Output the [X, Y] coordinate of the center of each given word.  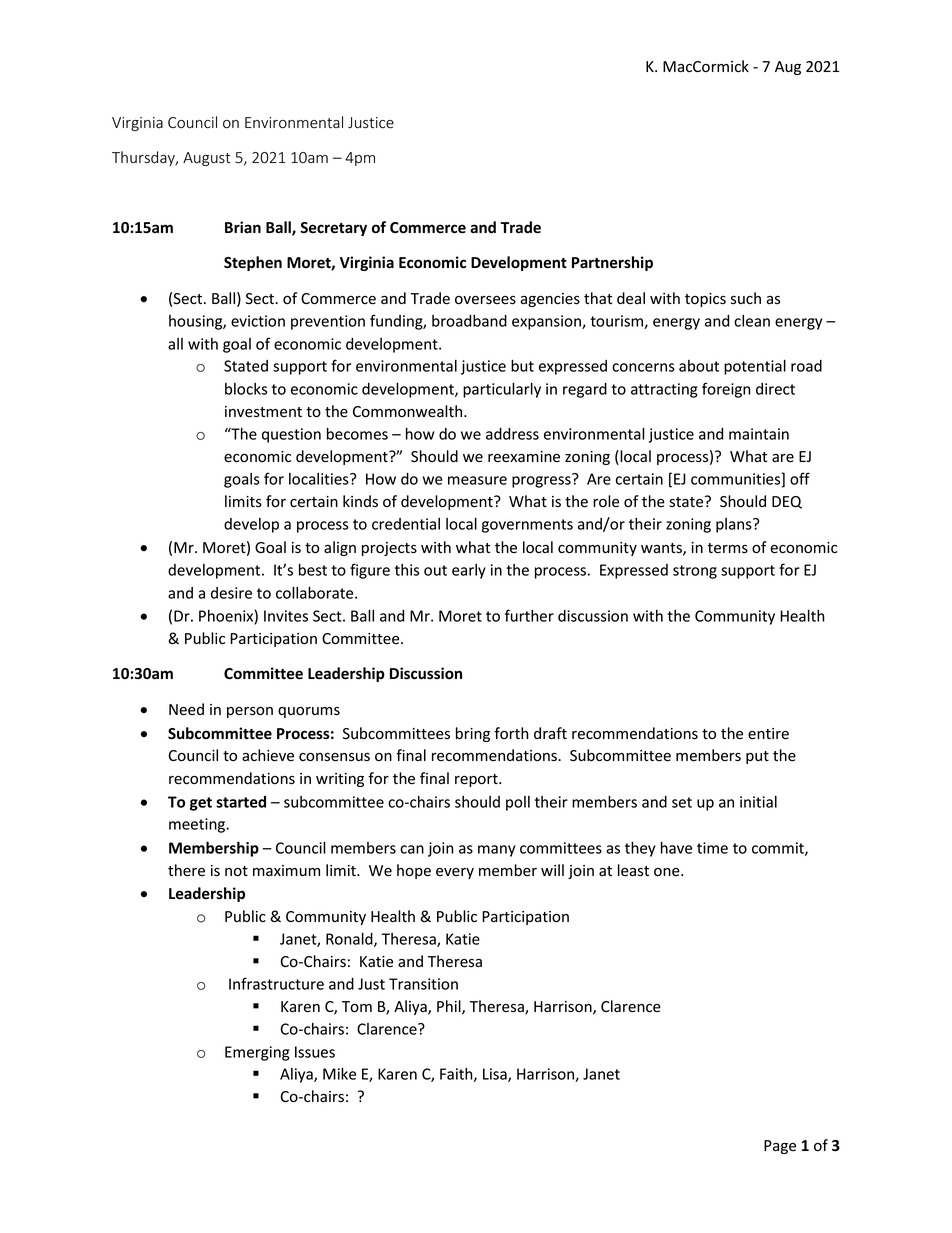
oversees [485, 300]
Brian [243, 227]
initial [758, 802]
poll [518, 803]
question [291, 435]
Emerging [257, 1053]
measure [477, 480]
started [241, 802]
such [746, 298]
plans [735, 525]
